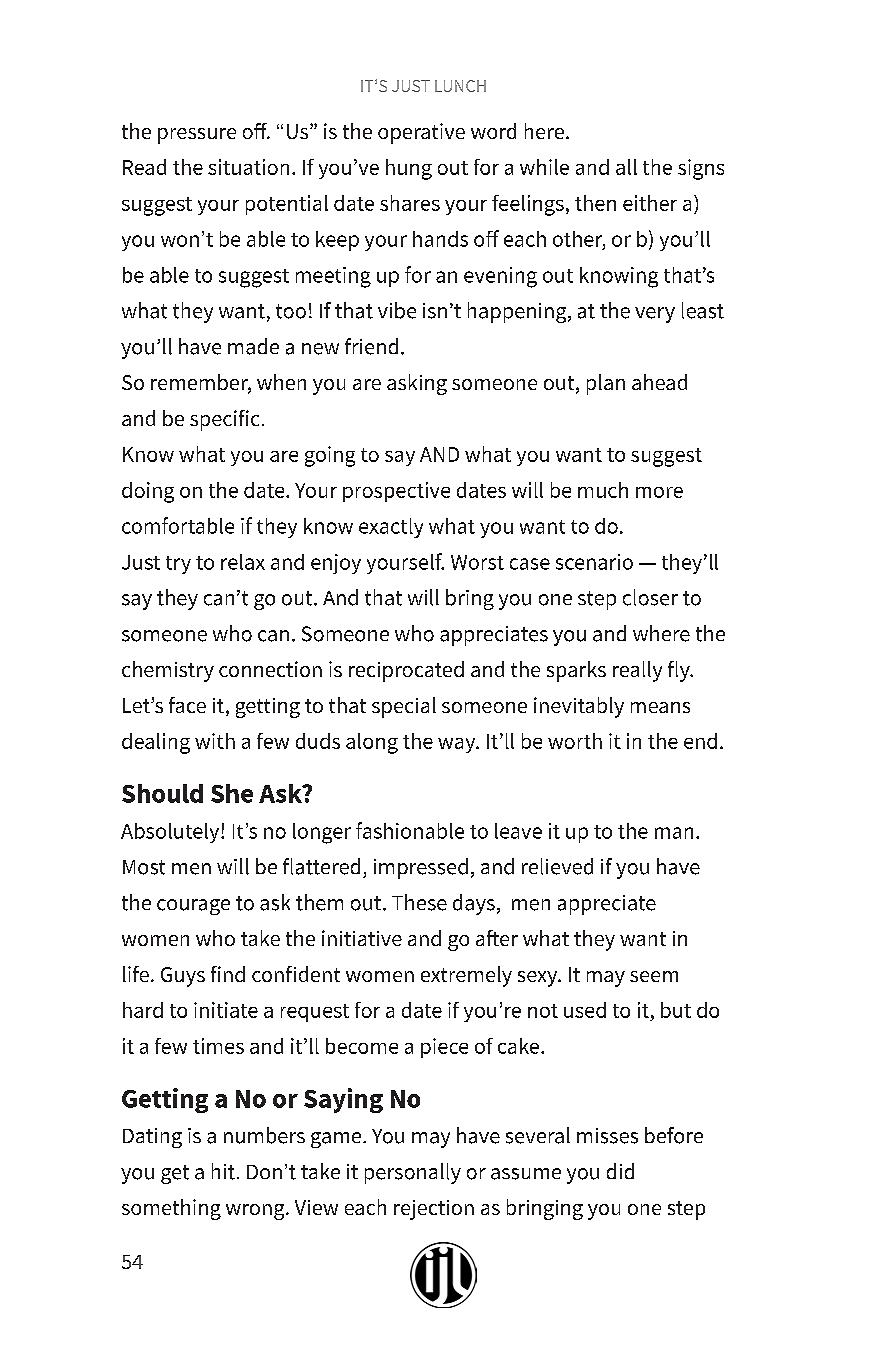 The width and height of the image is (887, 1372). Describe the element at coordinates (197, 136) in the image. I see `pressure` at that location.
